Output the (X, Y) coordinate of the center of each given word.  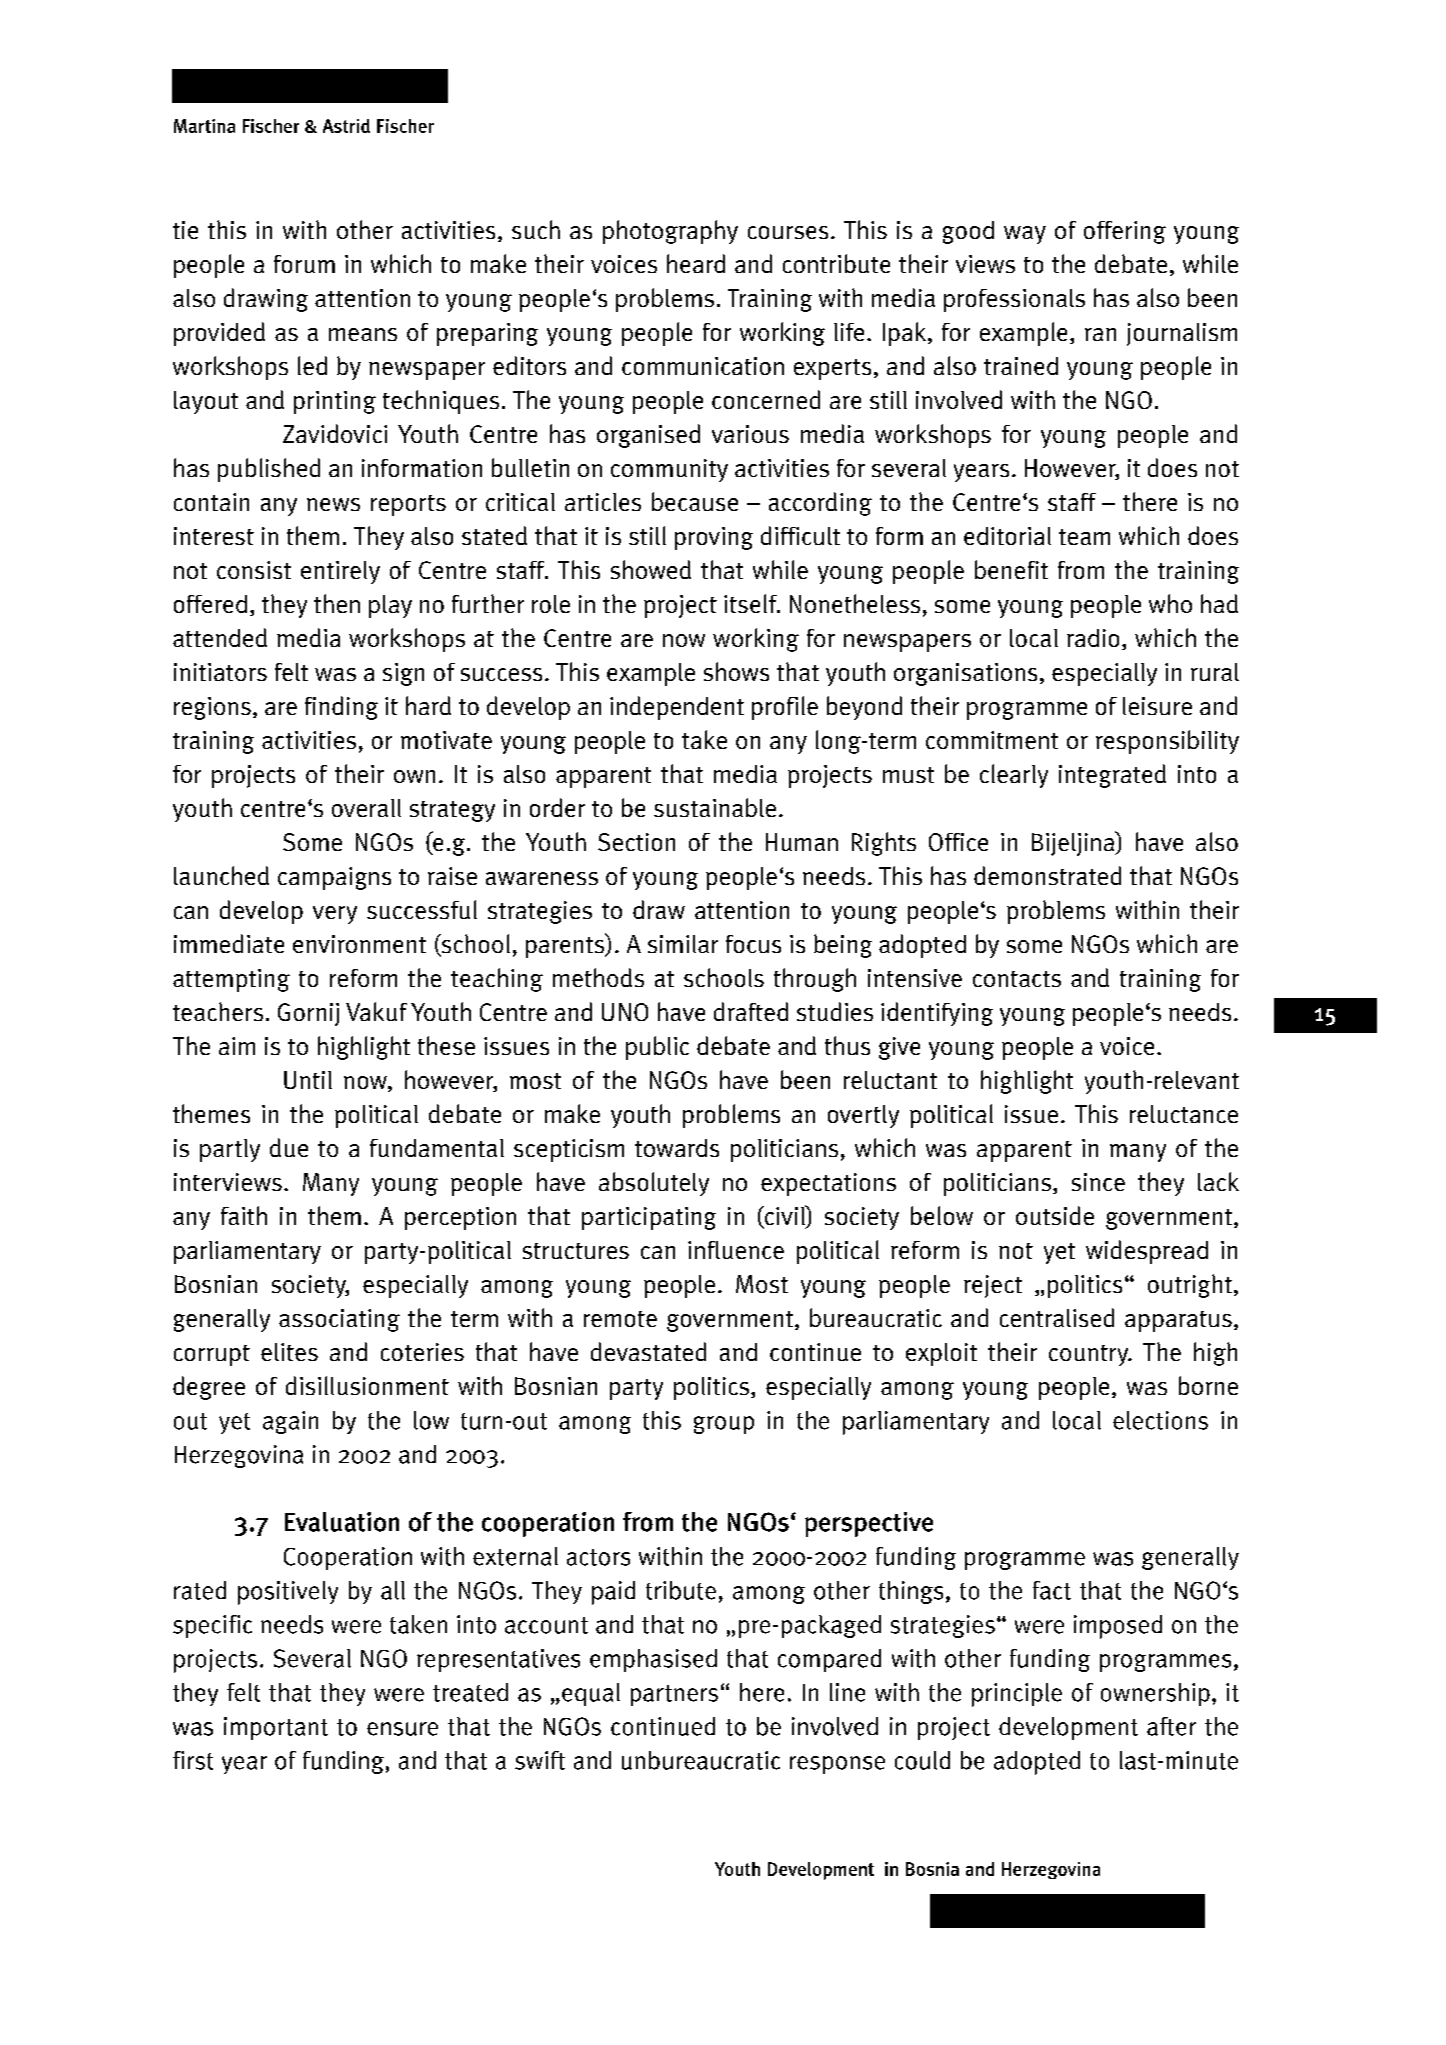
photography (670, 232)
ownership (1155, 1694)
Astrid (346, 126)
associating (339, 1320)
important (276, 1728)
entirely (340, 572)
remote (620, 1319)
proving (714, 538)
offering (1125, 232)
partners (674, 1695)
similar (683, 944)
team (1084, 537)
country (1090, 1355)
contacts (1017, 979)
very (335, 915)
